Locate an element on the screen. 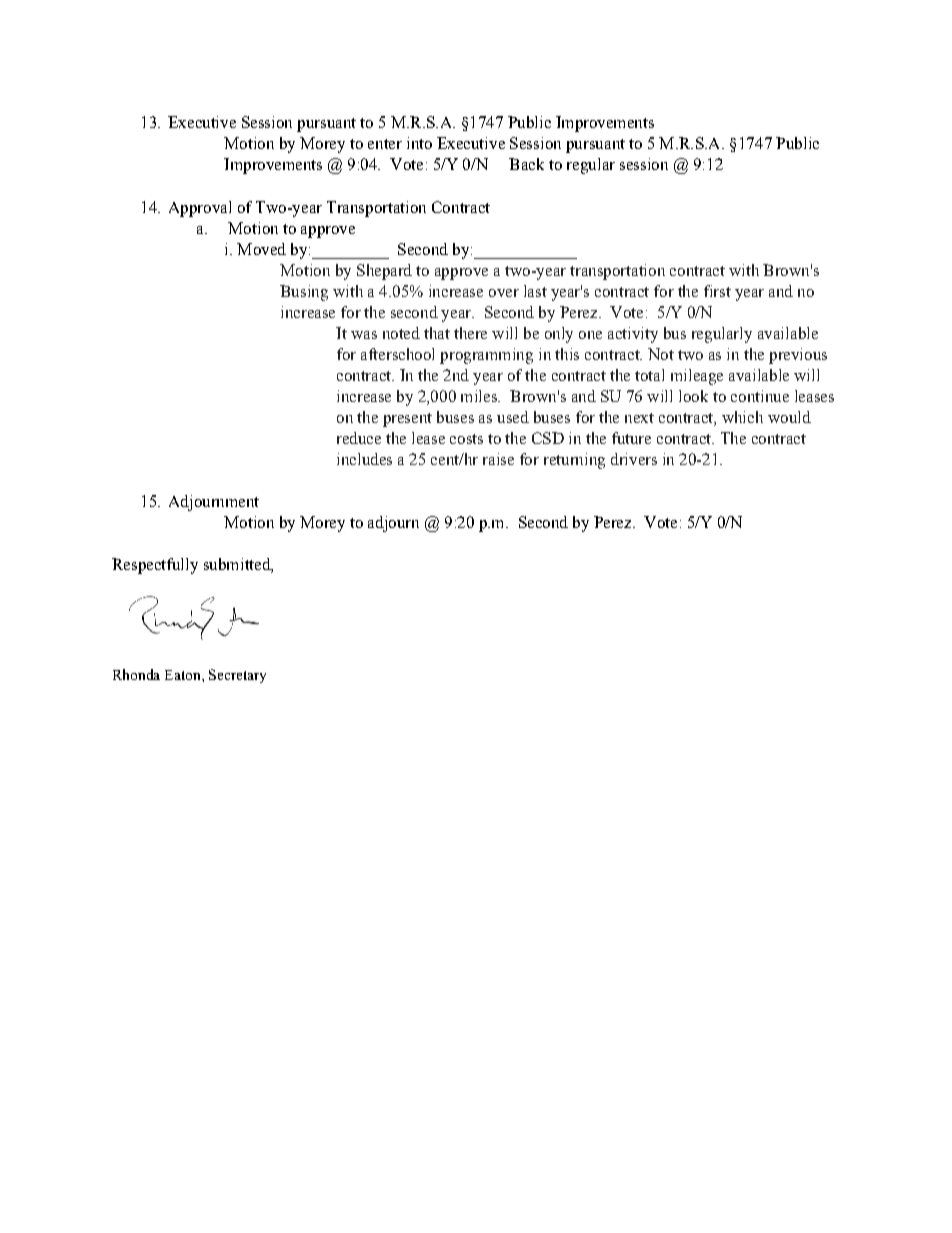 This screenshot has height=1233, width=952. Approval is located at coordinates (200, 209).
